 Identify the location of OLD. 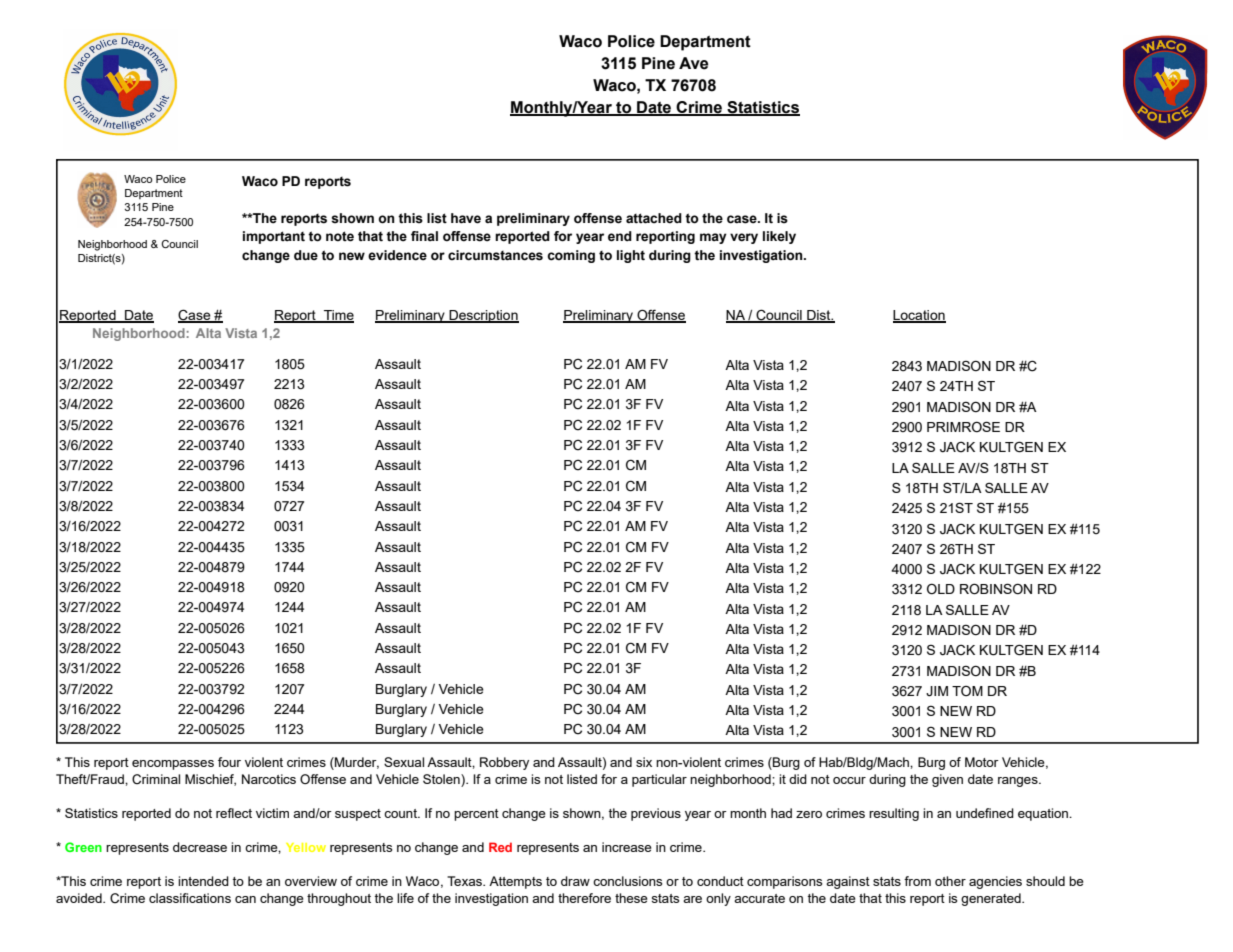
(941, 589).
